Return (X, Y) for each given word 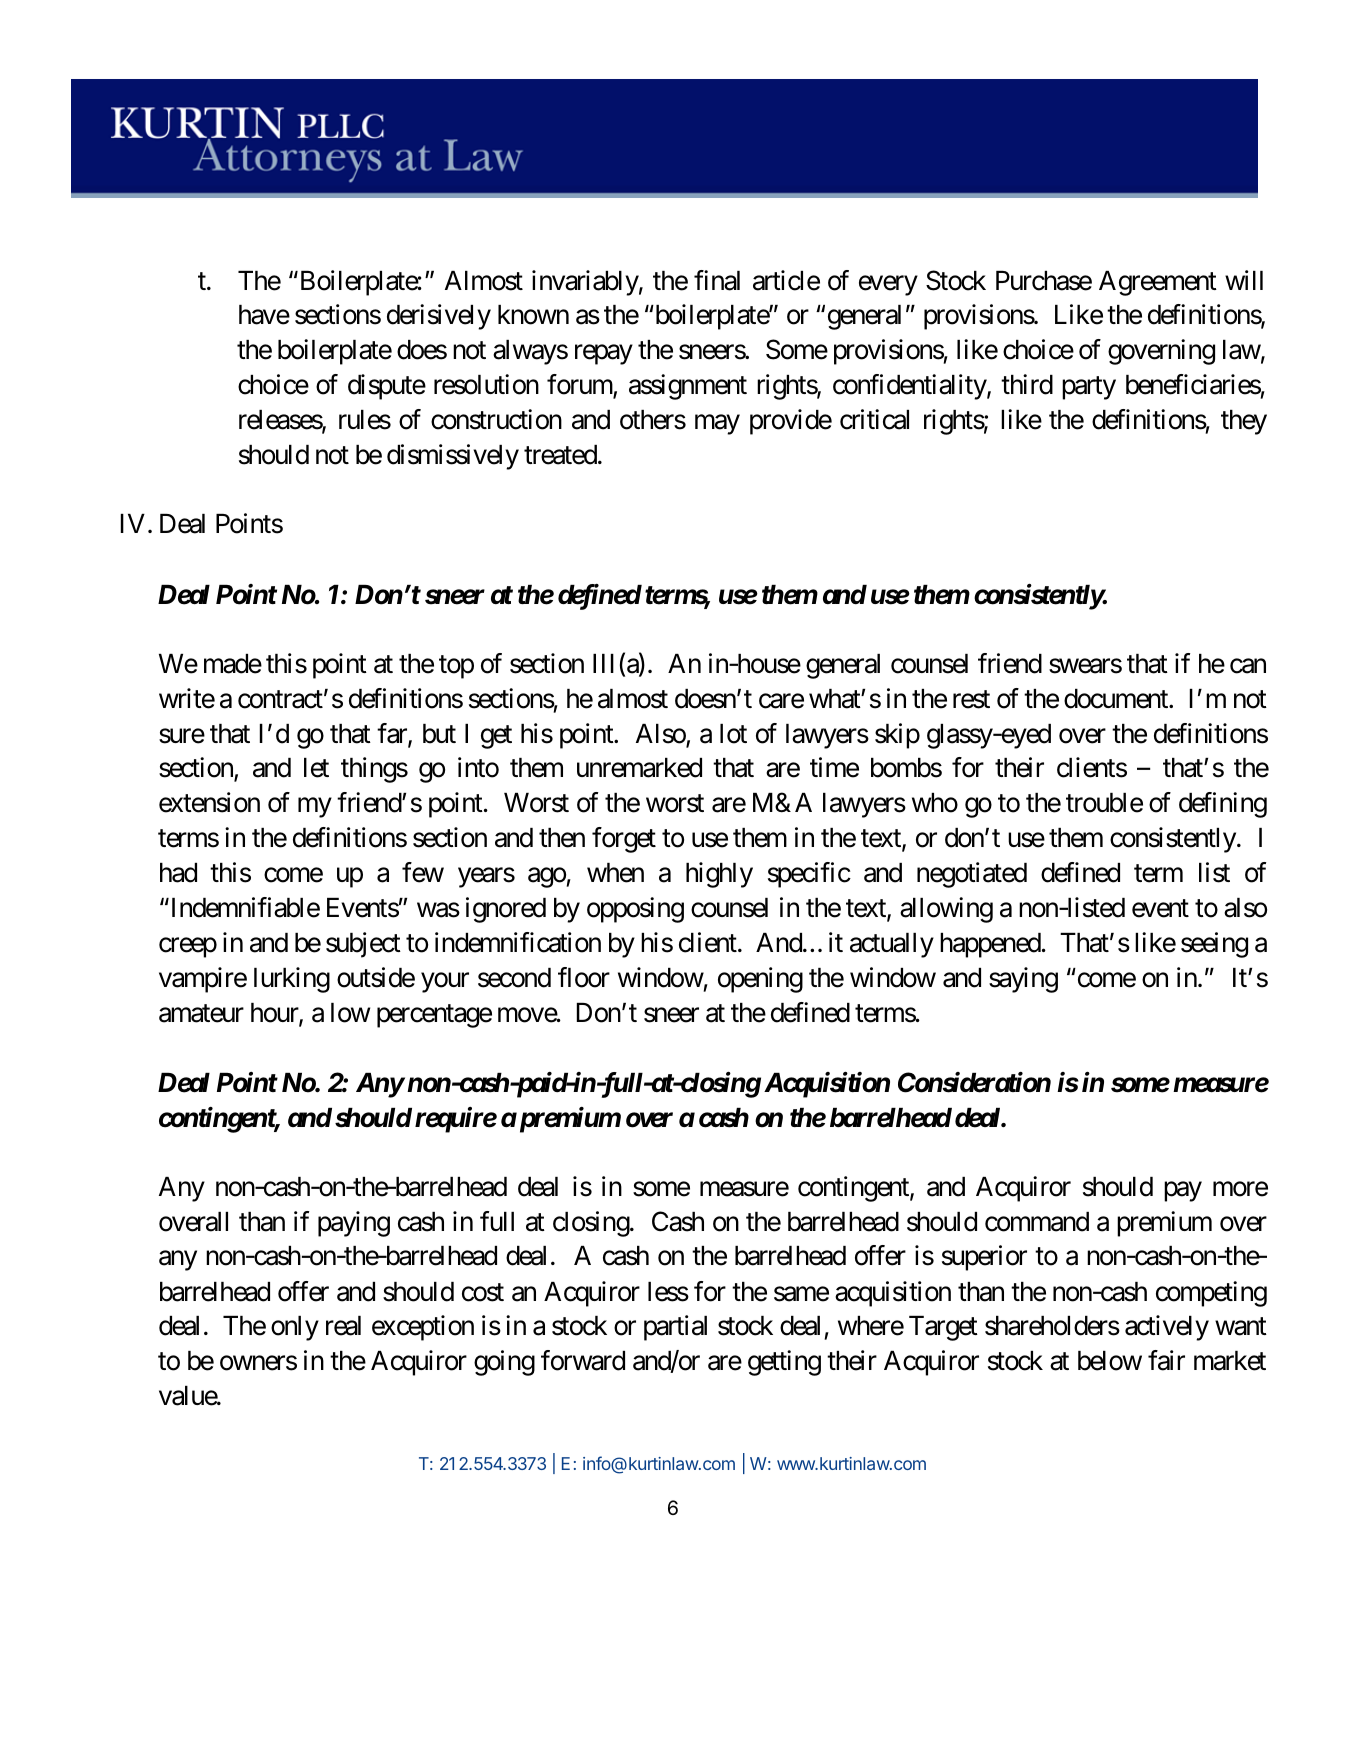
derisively (439, 317)
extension (209, 802)
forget (624, 840)
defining (1223, 805)
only (295, 1328)
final (717, 280)
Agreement (1158, 283)
